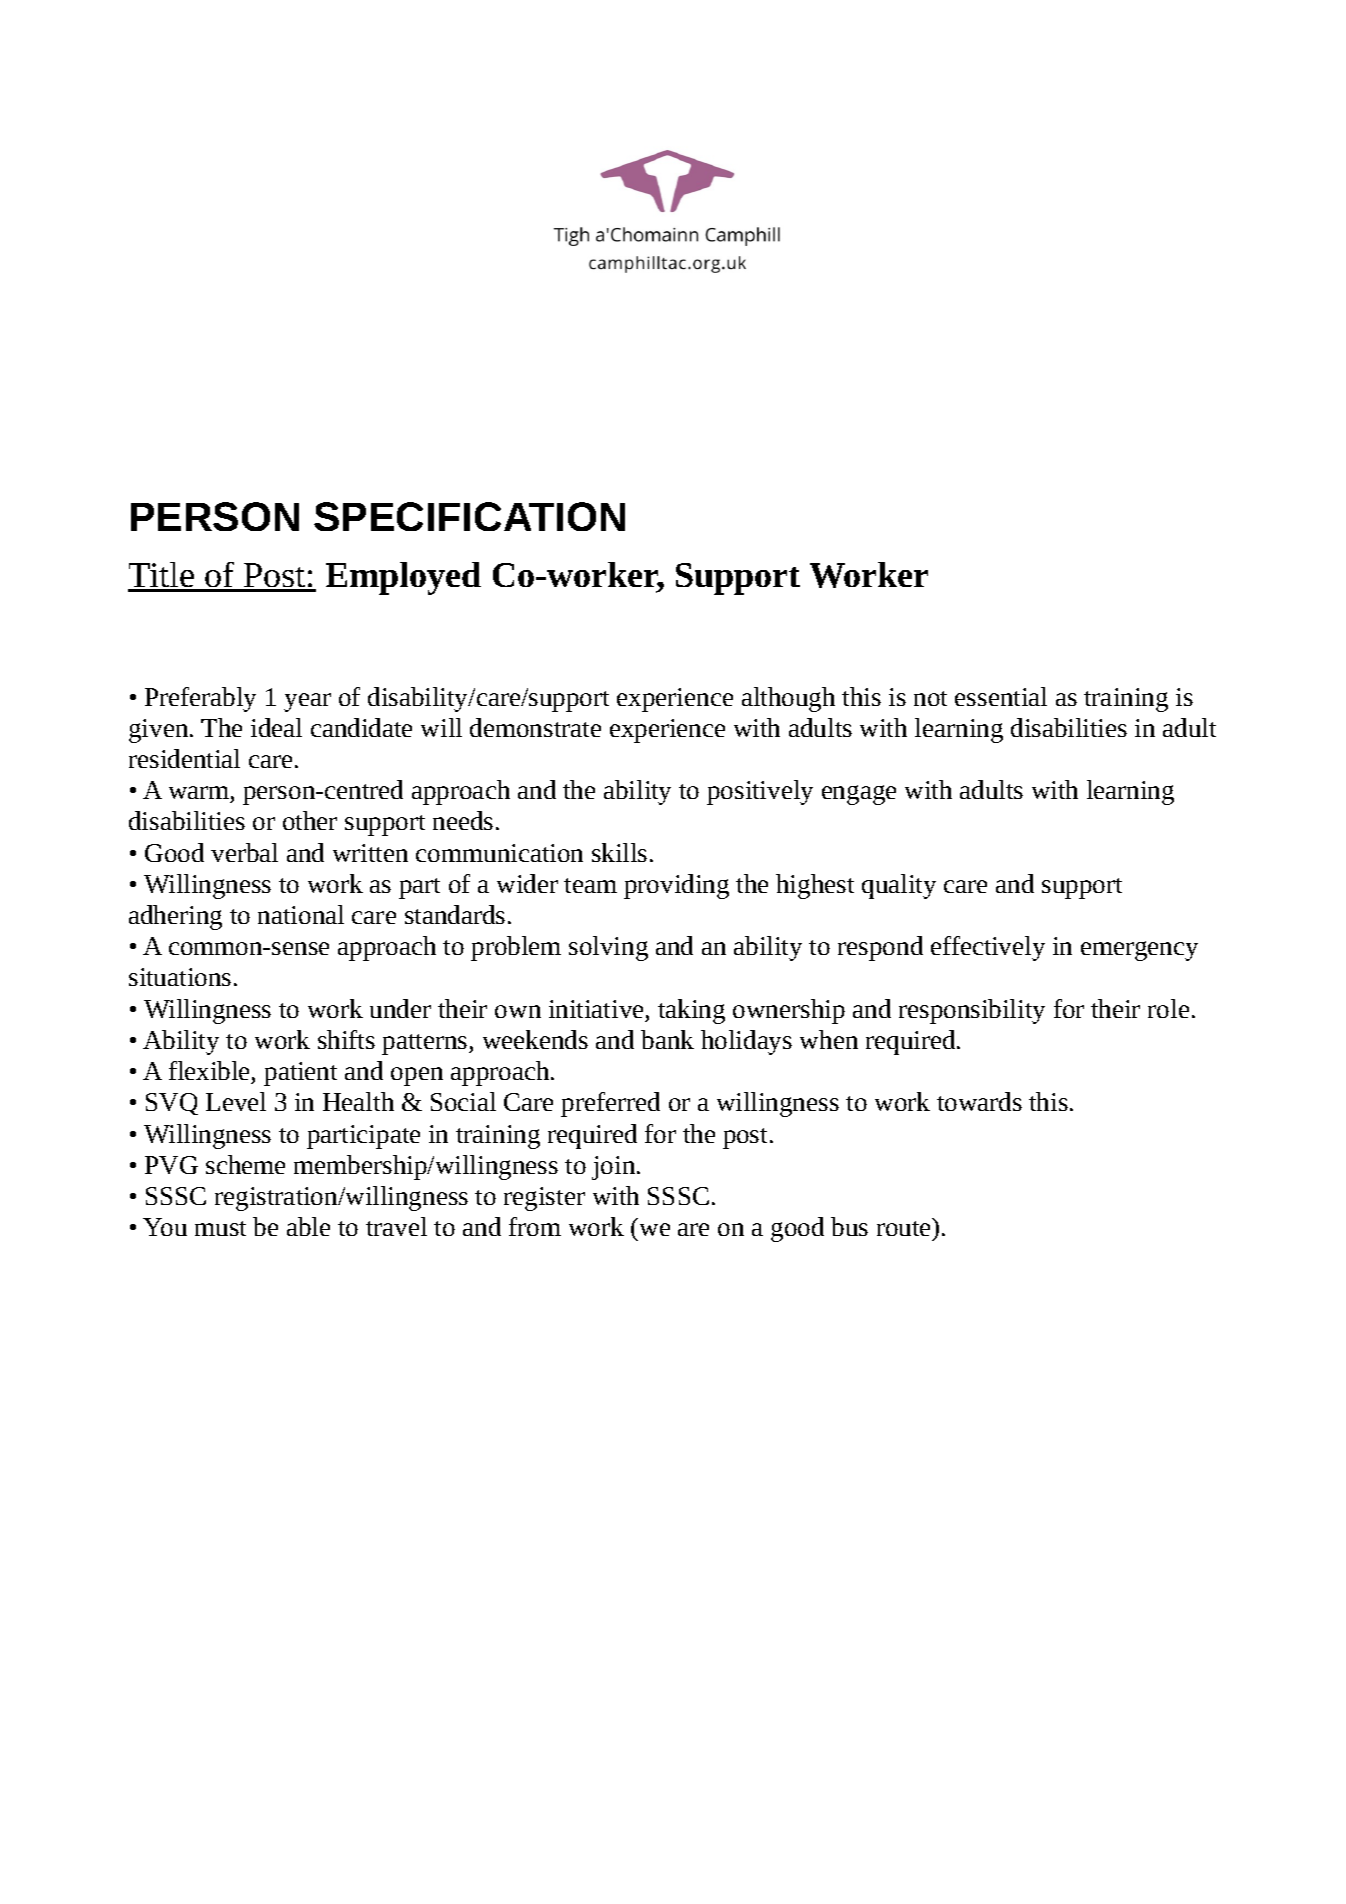 This image has width=1346, height=1904. I want to click on bank, so click(667, 1039).
